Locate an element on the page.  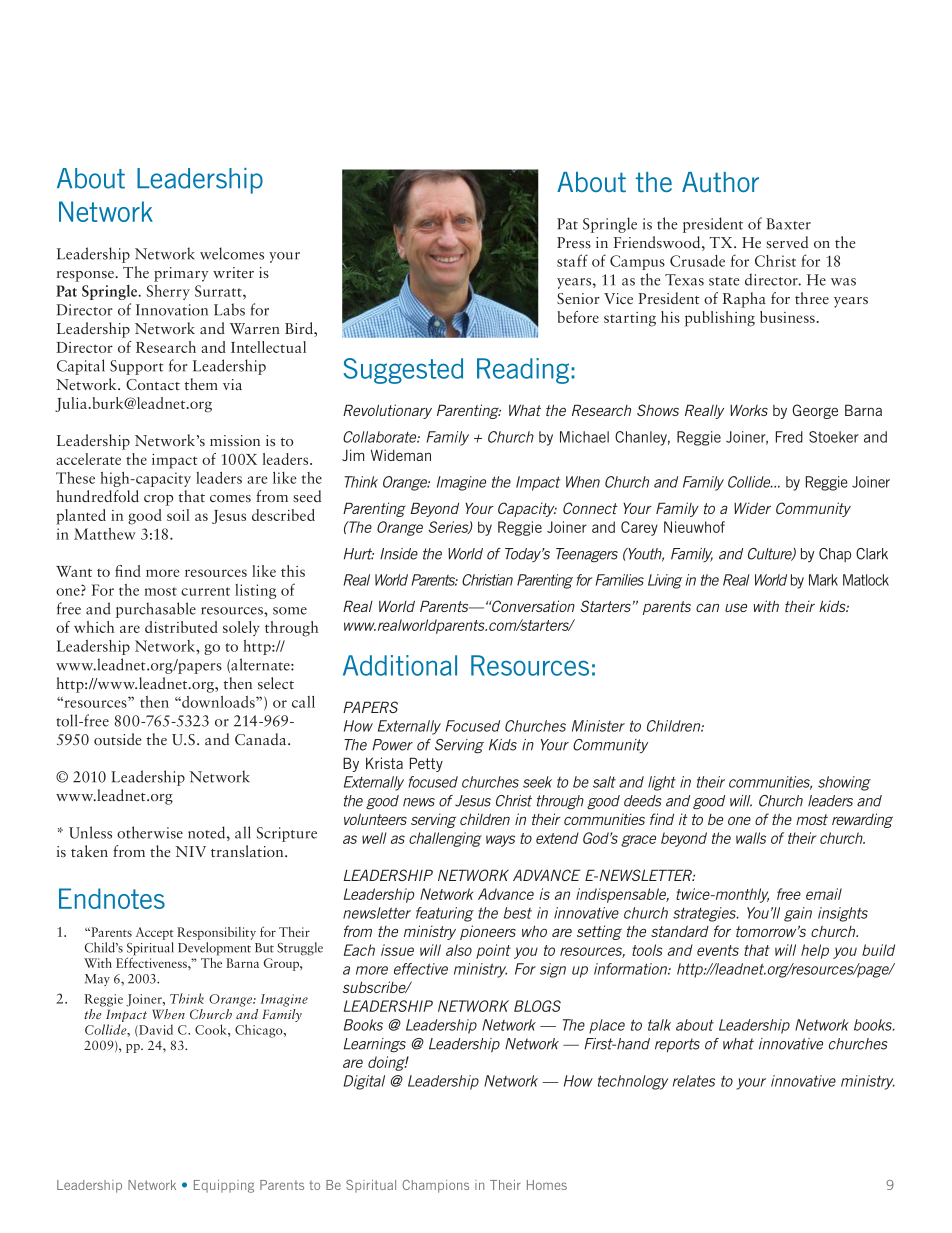
Equipping is located at coordinates (224, 1186).
